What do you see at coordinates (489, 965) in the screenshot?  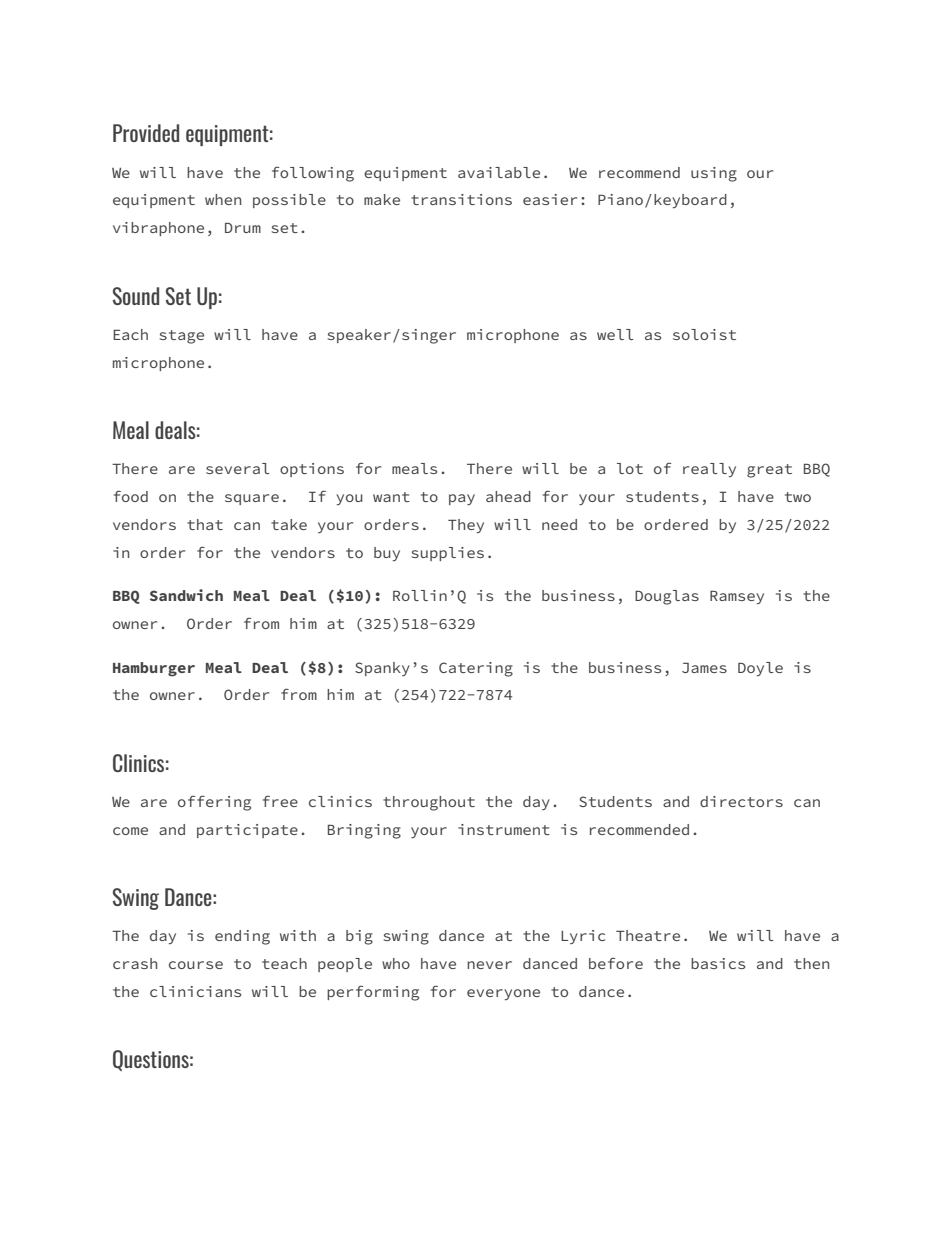 I see `never` at bounding box center [489, 965].
